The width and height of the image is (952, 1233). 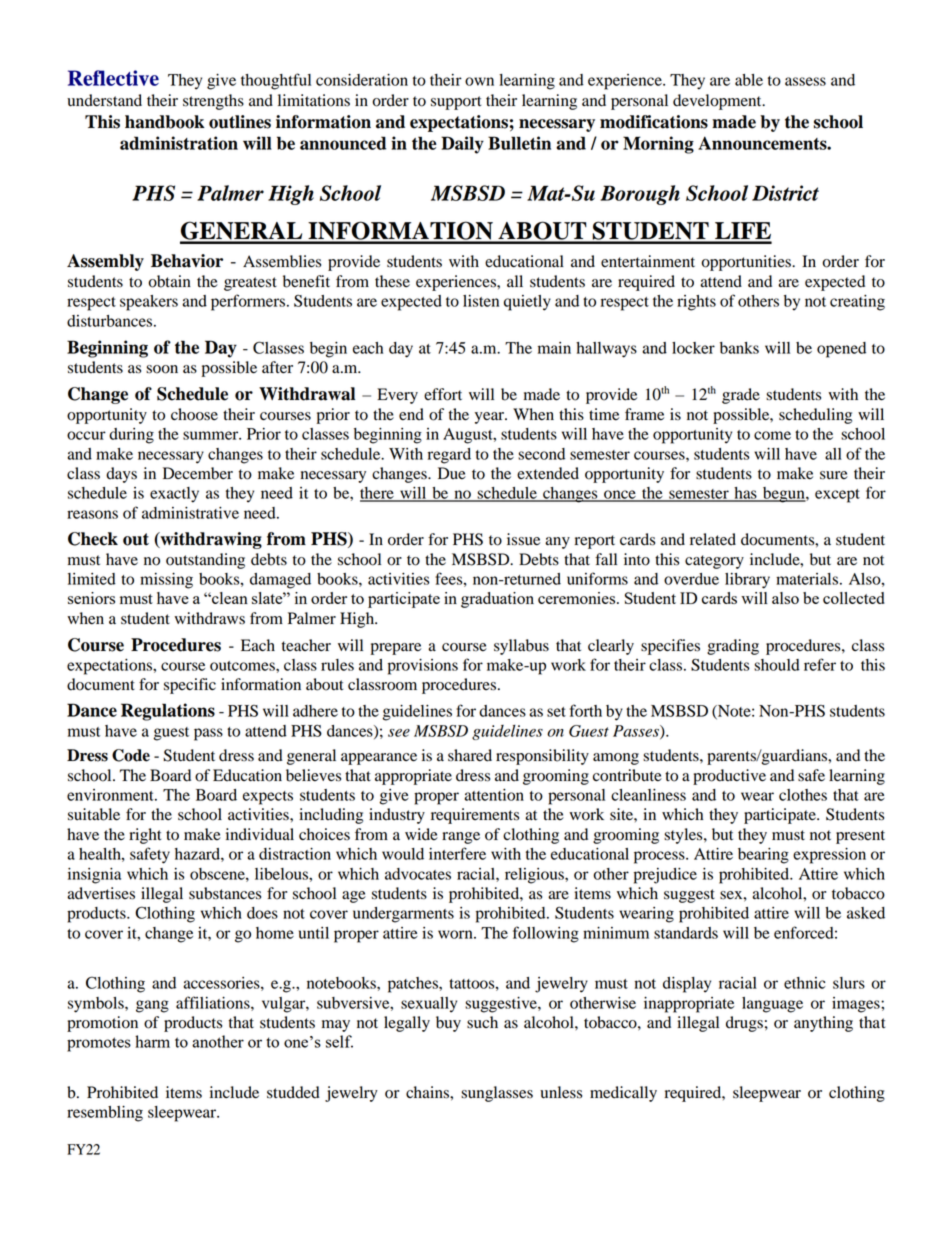 I want to click on assess, so click(x=805, y=81).
